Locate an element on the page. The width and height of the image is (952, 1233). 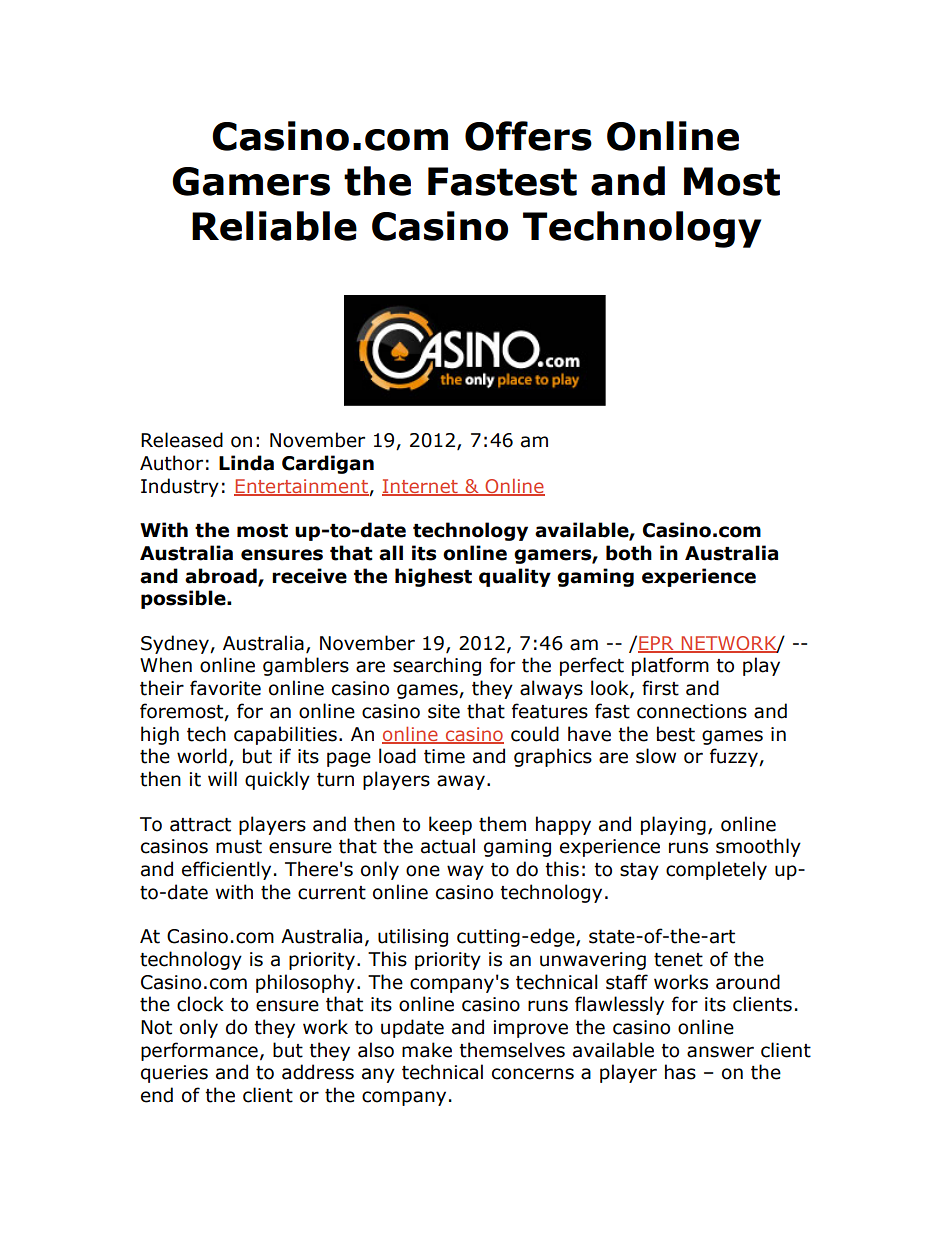
make is located at coordinates (427, 1050).
